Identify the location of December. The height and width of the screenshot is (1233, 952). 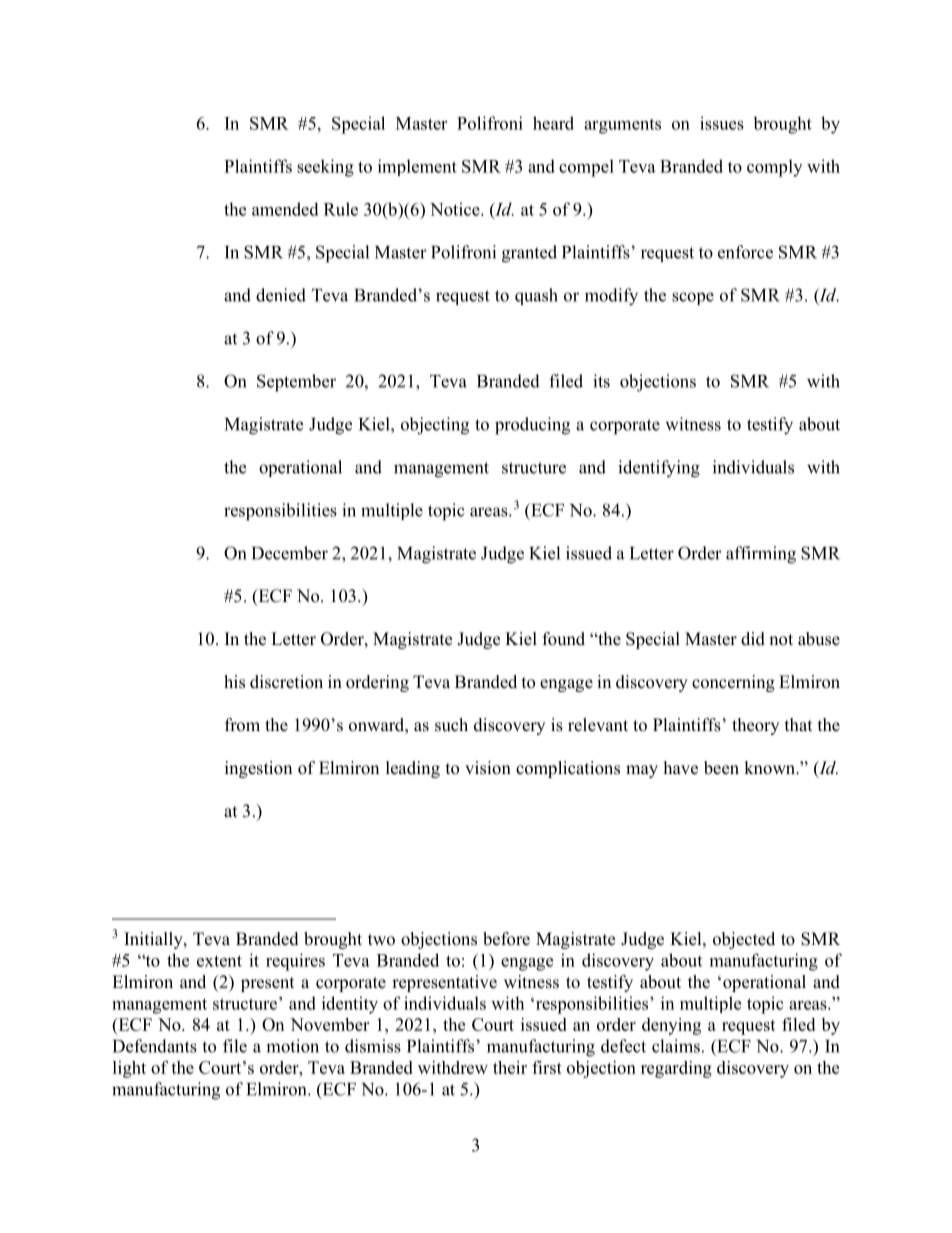
(290, 553).
